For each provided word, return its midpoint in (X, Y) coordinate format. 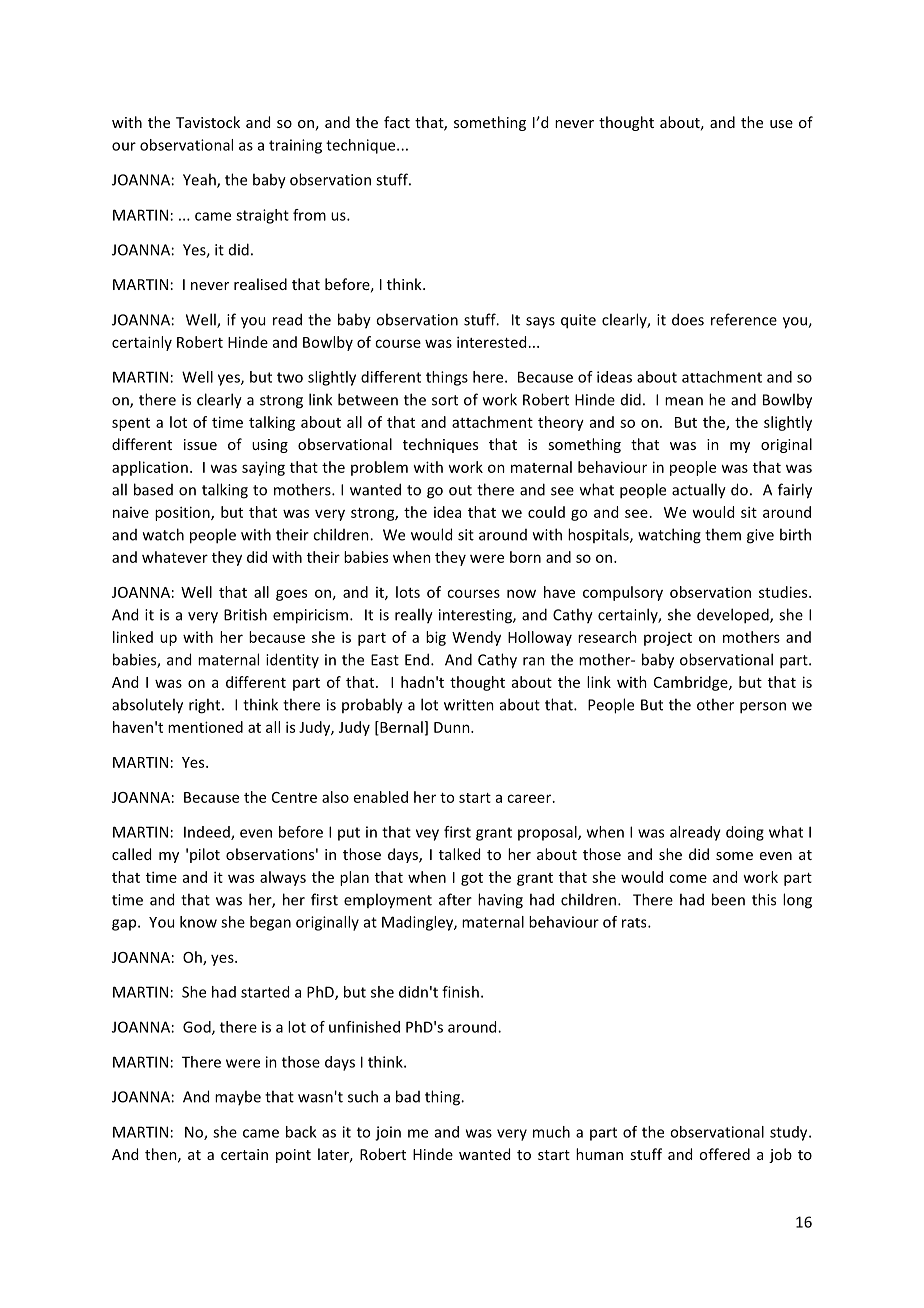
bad (408, 1096)
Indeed (208, 833)
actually (699, 491)
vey (427, 835)
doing (745, 833)
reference (744, 319)
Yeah (200, 180)
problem (379, 468)
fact (397, 122)
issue (200, 444)
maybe (238, 1097)
